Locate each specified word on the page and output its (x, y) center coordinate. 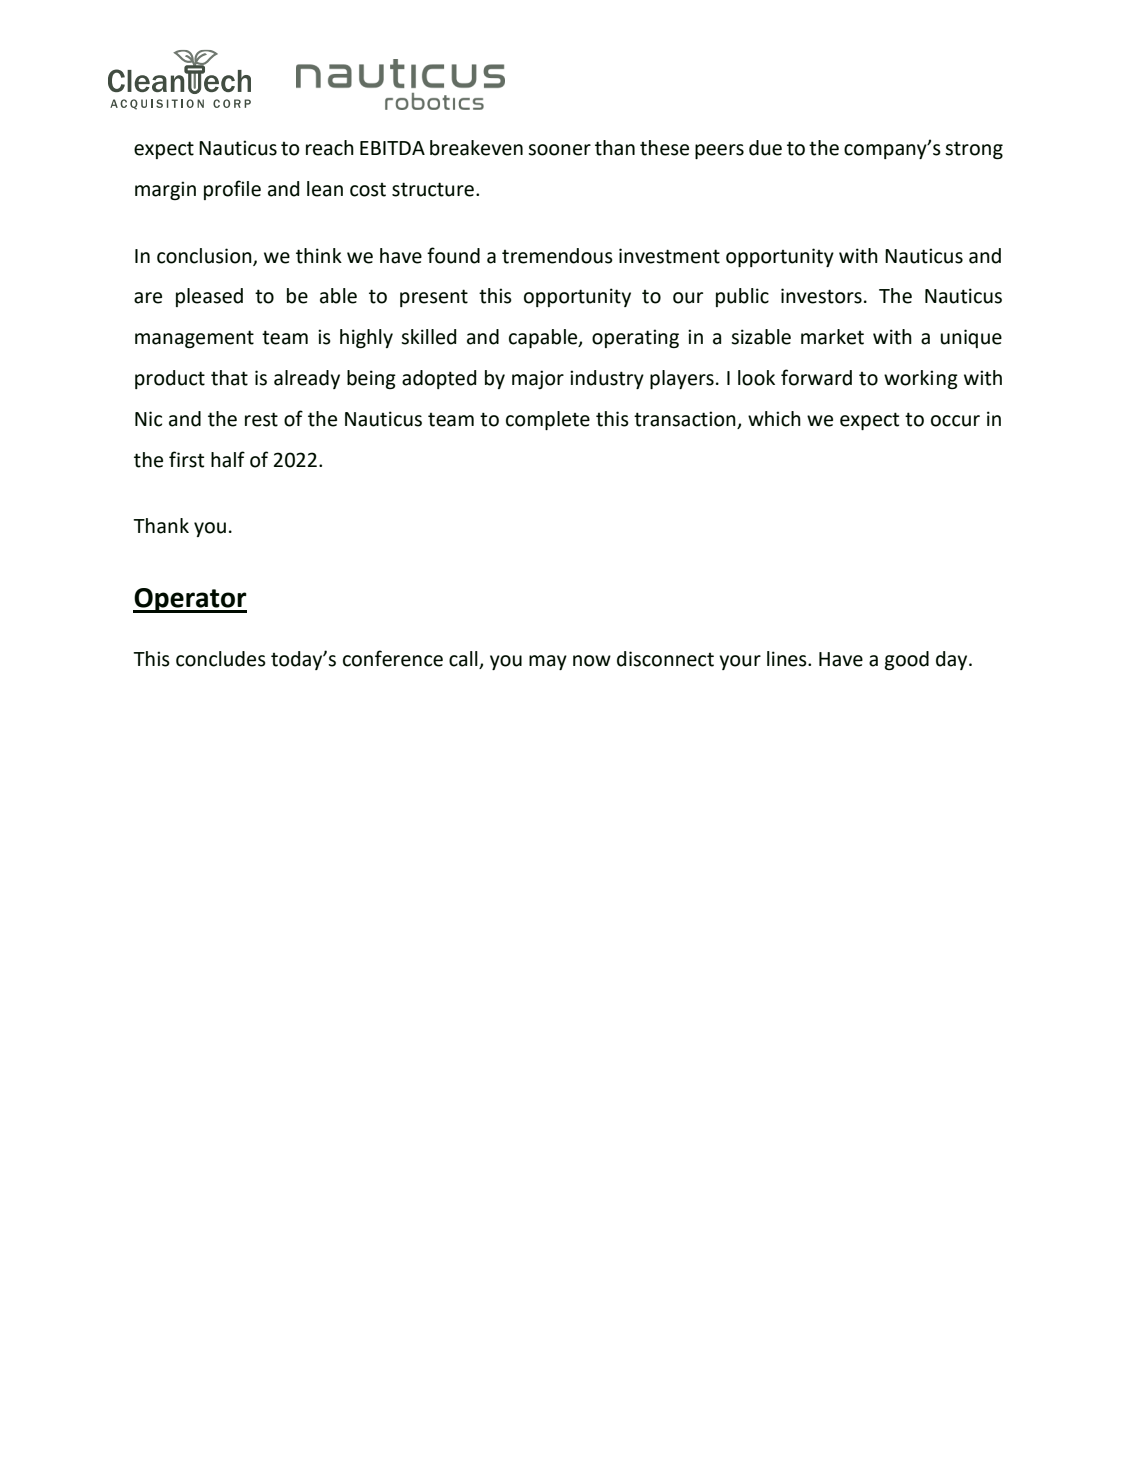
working (921, 379)
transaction (685, 419)
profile (232, 190)
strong (974, 150)
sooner (559, 150)
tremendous (557, 256)
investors (821, 296)
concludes (221, 659)
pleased (209, 297)
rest (261, 419)
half (228, 459)
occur (955, 421)
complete (548, 420)
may (548, 662)
